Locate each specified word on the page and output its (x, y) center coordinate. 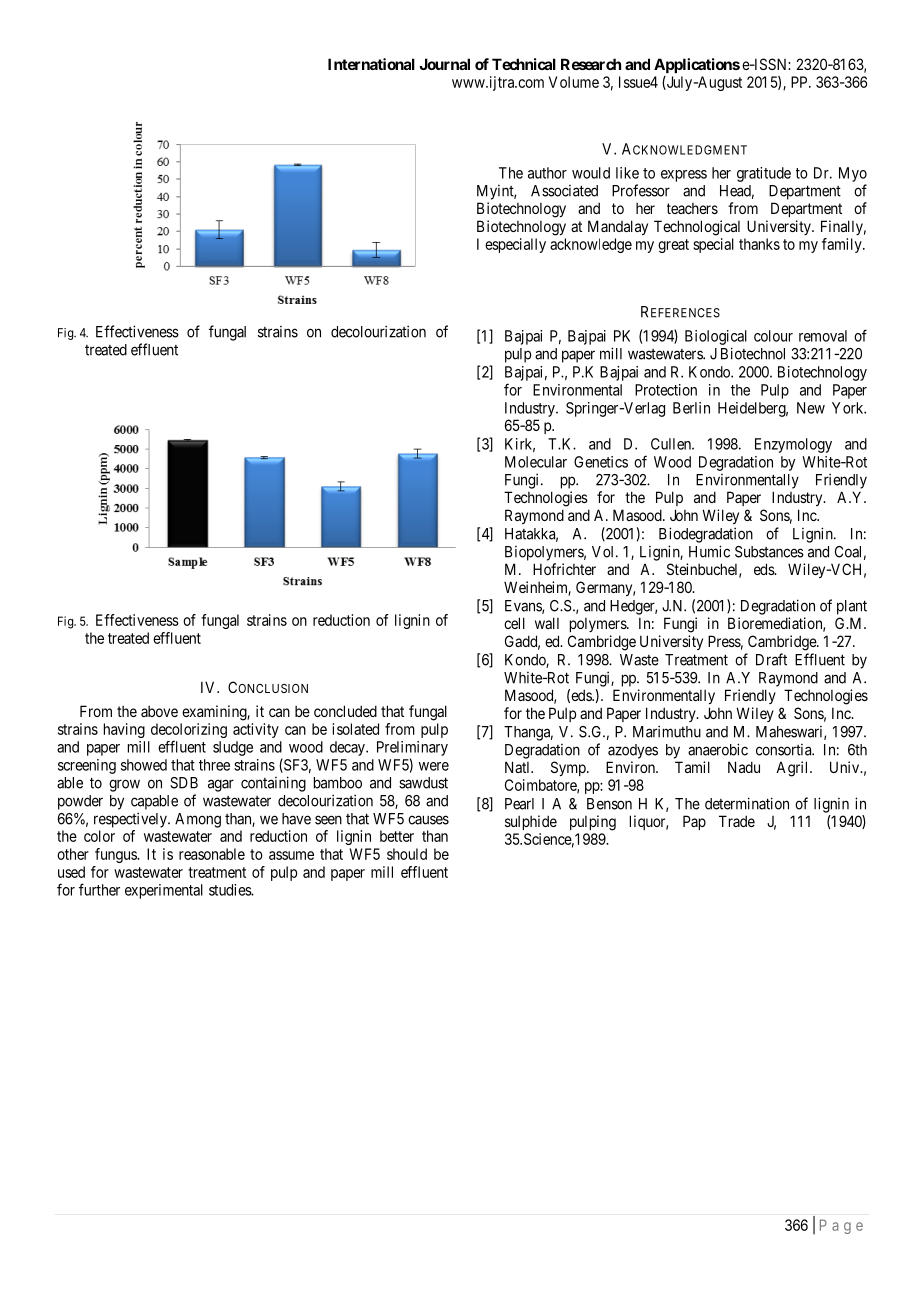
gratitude (764, 174)
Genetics (601, 462)
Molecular (536, 462)
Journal (444, 64)
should (407, 854)
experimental (164, 891)
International (371, 64)
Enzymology (793, 445)
